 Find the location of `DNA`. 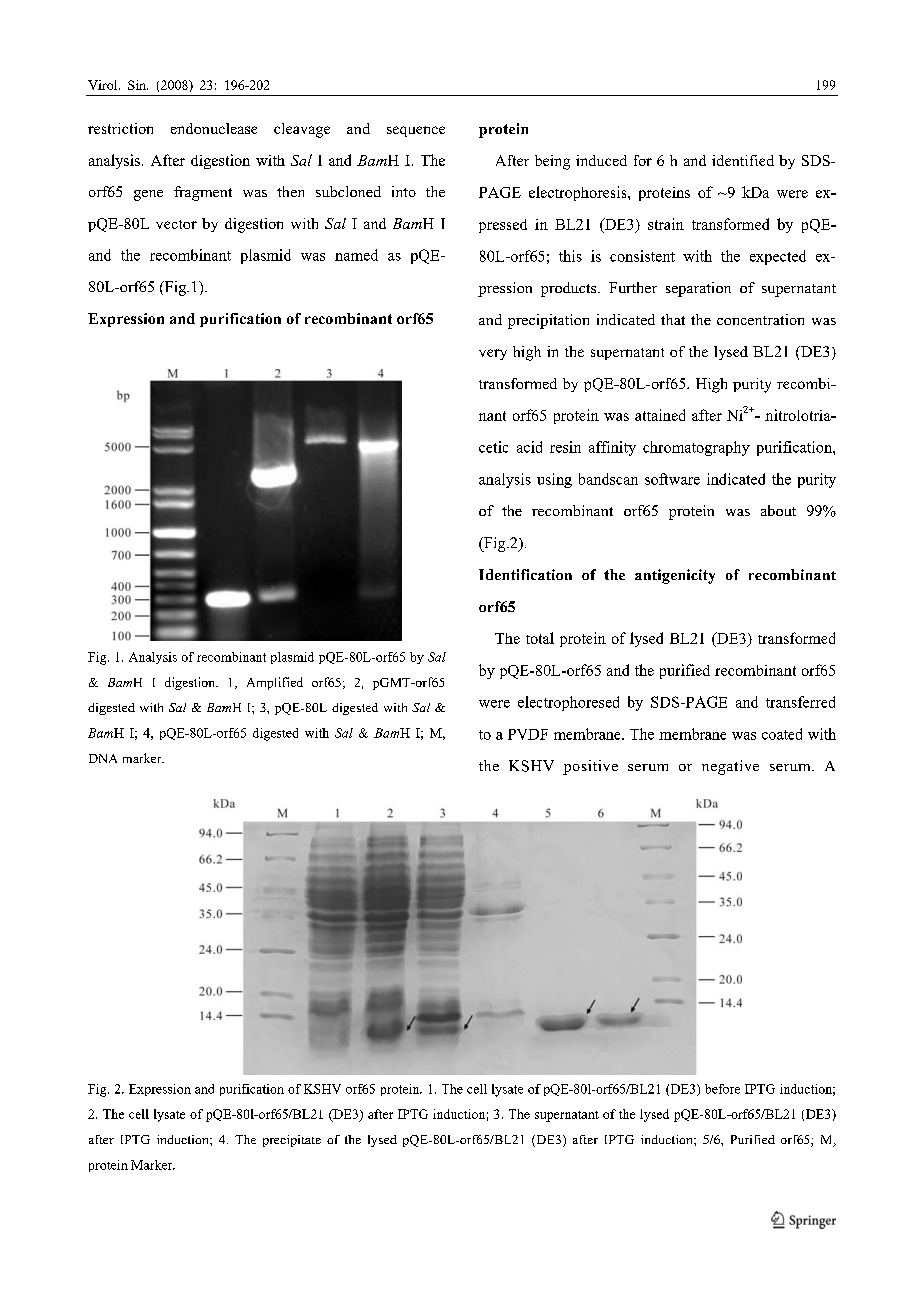

DNA is located at coordinates (103, 758).
